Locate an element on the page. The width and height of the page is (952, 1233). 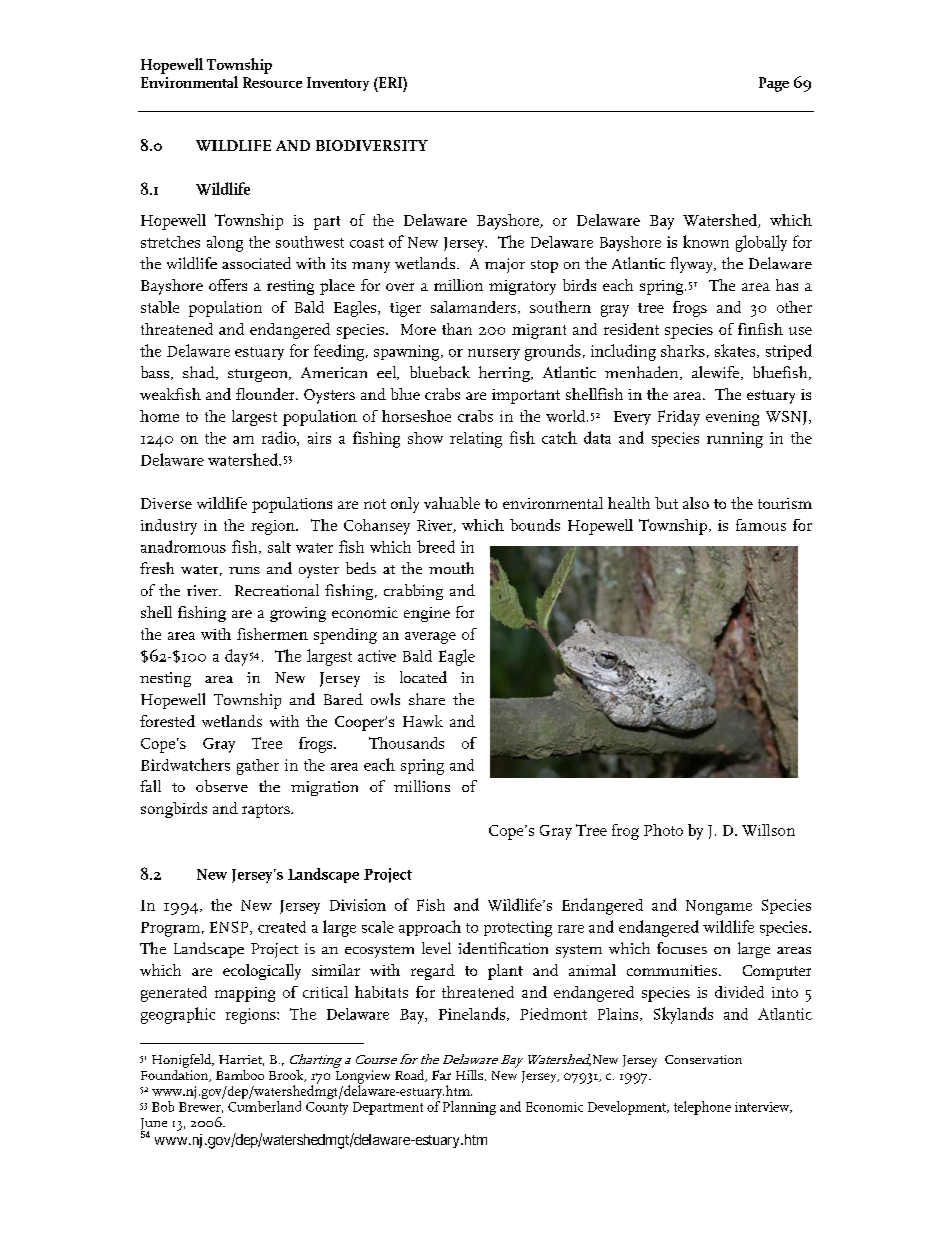
radio is located at coordinates (280, 438).
